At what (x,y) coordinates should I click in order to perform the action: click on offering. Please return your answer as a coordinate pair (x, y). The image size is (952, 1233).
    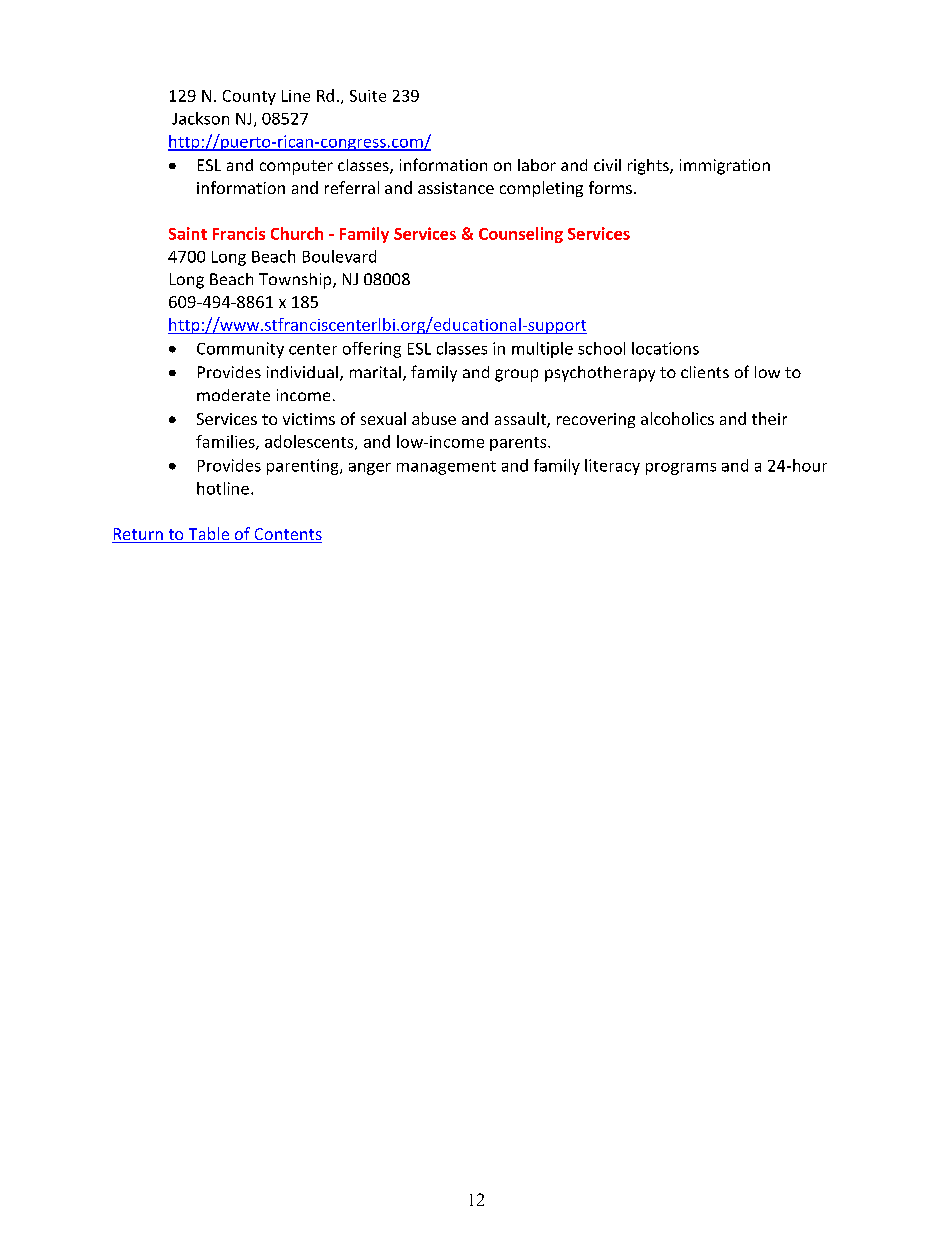
    Looking at the image, I should click on (372, 350).
